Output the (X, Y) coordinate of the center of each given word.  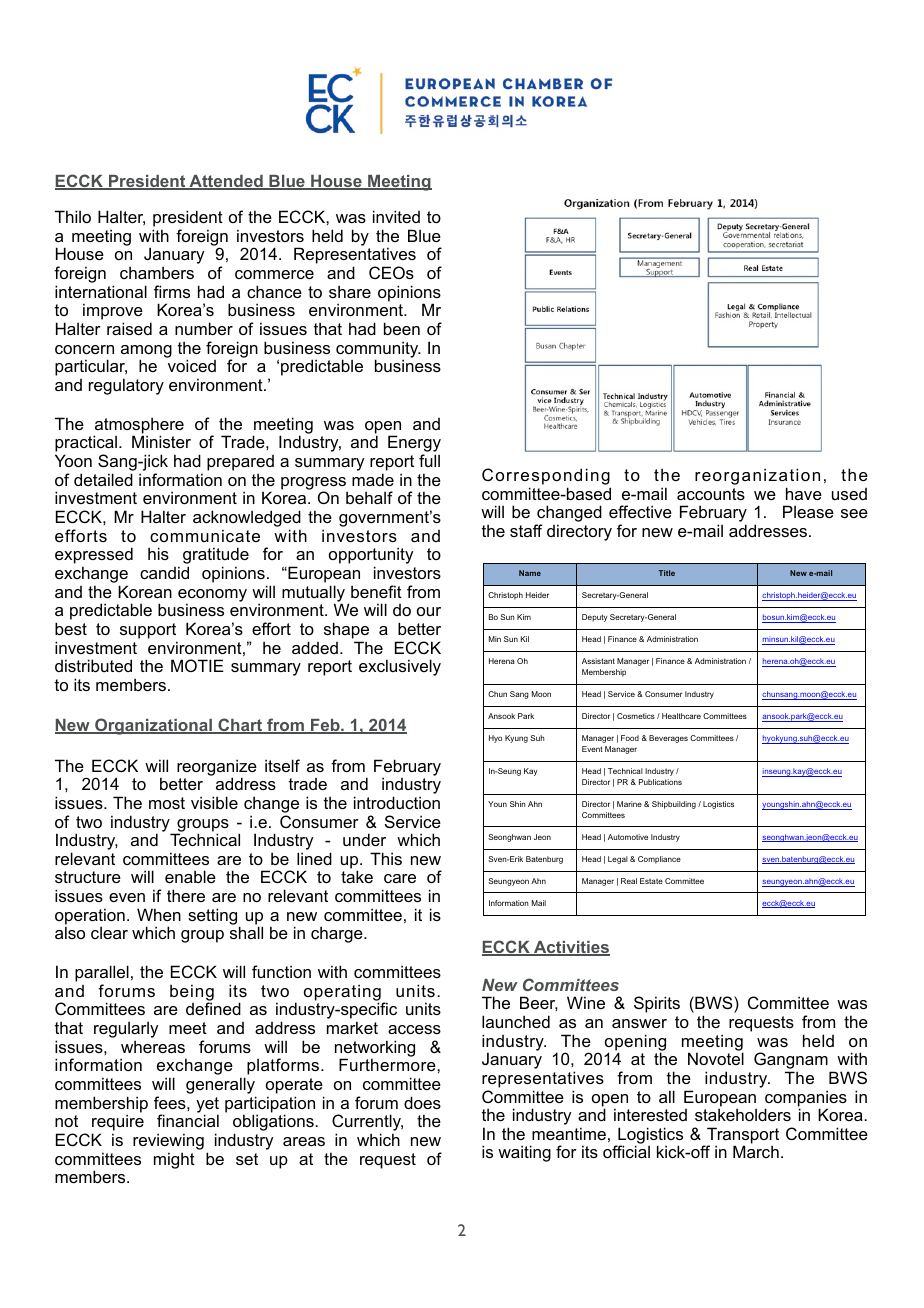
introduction (397, 802)
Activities (571, 948)
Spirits (657, 1004)
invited (396, 216)
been (402, 328)
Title (667, 573)
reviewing (168, 1143)
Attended (226, 182)
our (429, 611)
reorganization (757, 478)
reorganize (217, 768)
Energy (414, 445)
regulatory (126, 386)
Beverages (668, 739)
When (159, 914)
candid (164, 572)
